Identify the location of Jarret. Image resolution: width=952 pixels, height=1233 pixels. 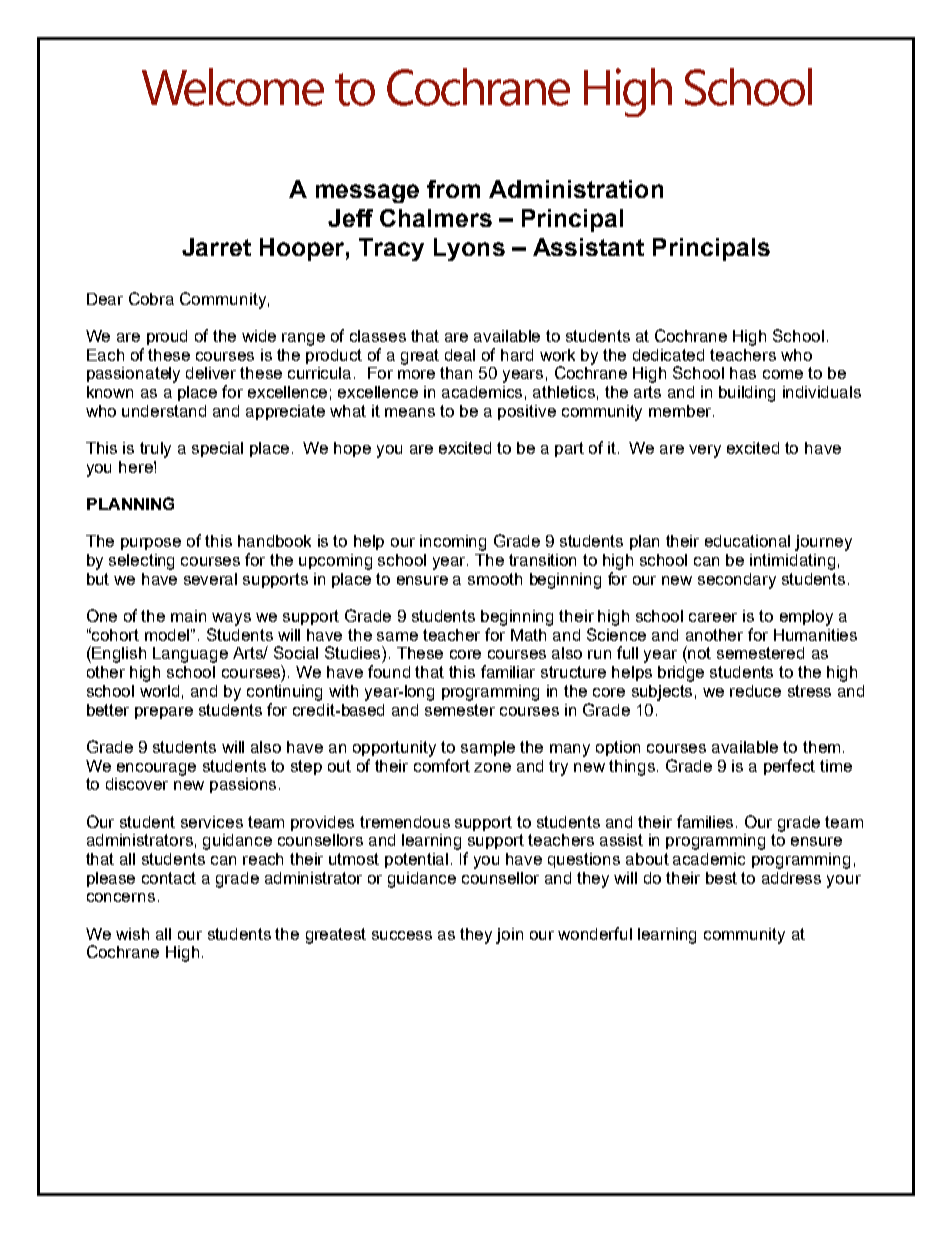
(216, 247).
